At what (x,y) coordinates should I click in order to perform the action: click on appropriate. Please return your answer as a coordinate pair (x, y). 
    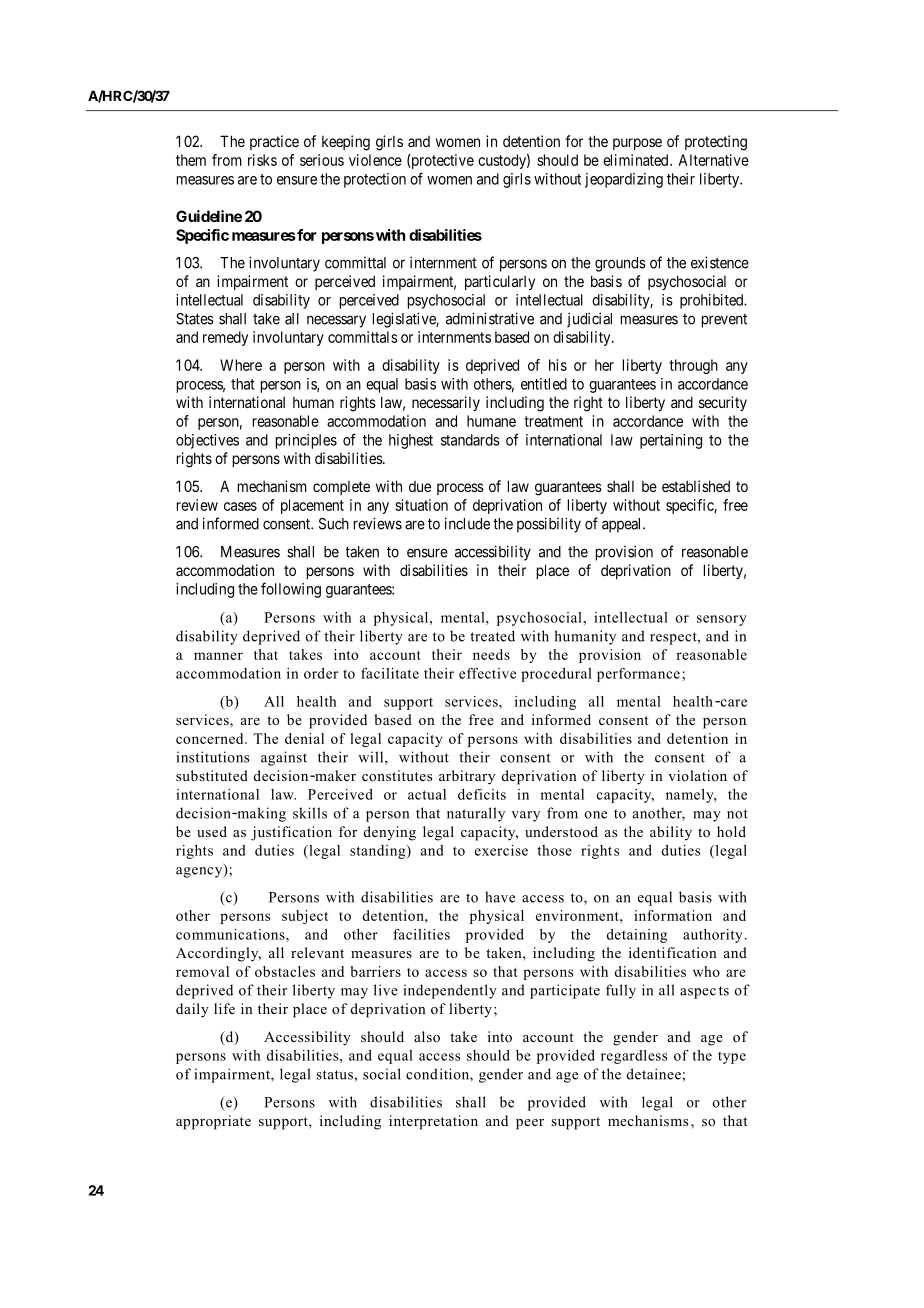
    Looking at the image, I should click on (213, 1122).
